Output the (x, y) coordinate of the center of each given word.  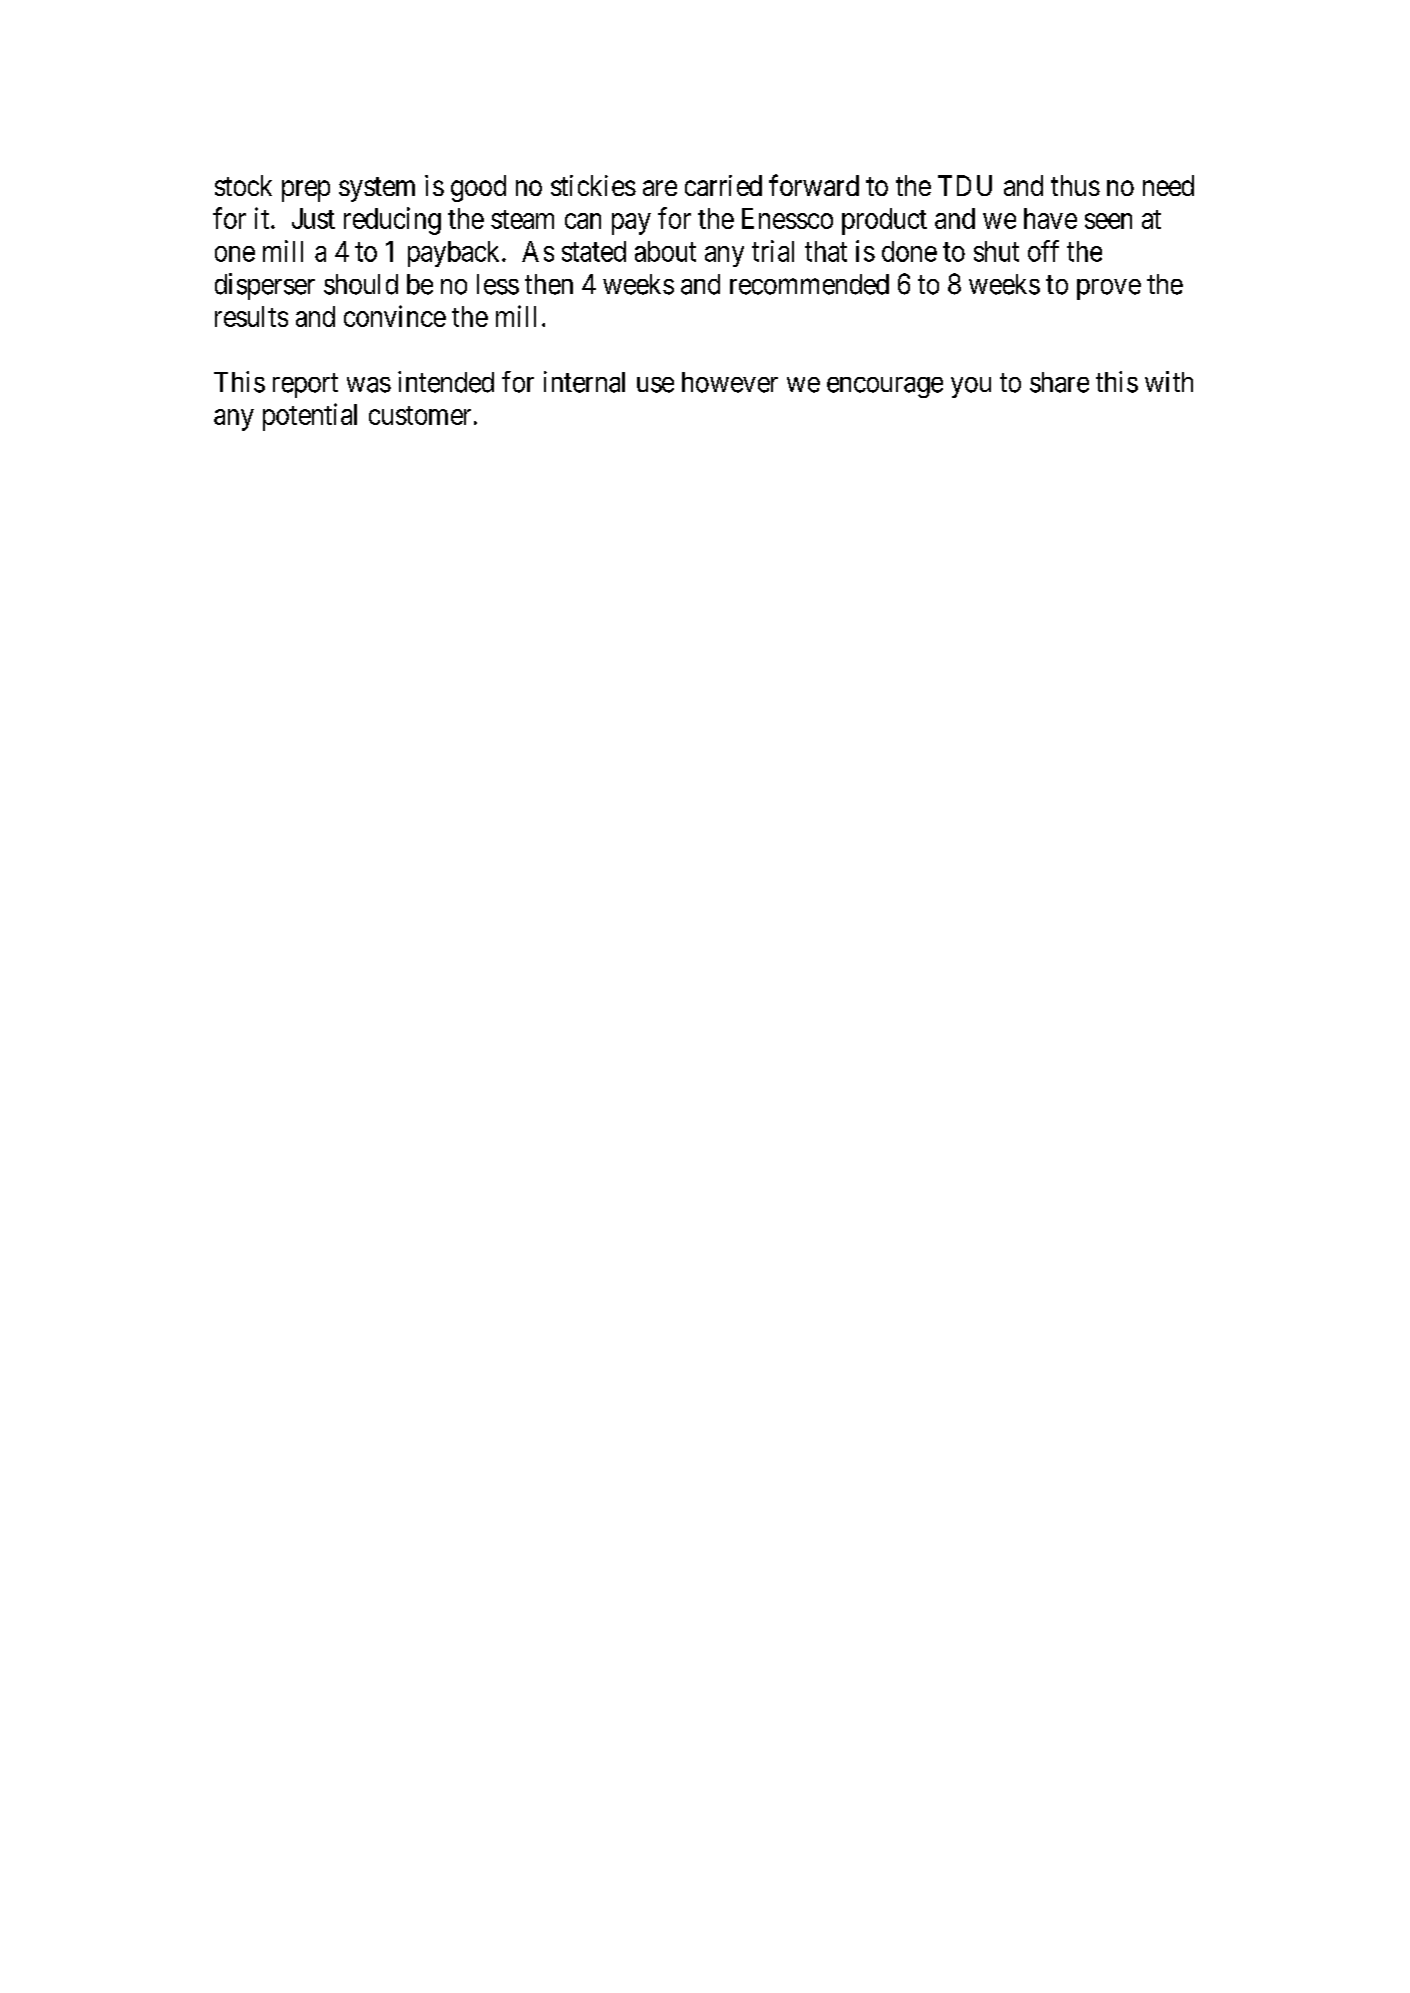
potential (310, 417)
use (655, 385)
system (377, 189)
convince (395, 316)
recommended (809, 284)
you (971, 387)
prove (1109, 289)
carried (723, 185)
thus (1075, 185)
